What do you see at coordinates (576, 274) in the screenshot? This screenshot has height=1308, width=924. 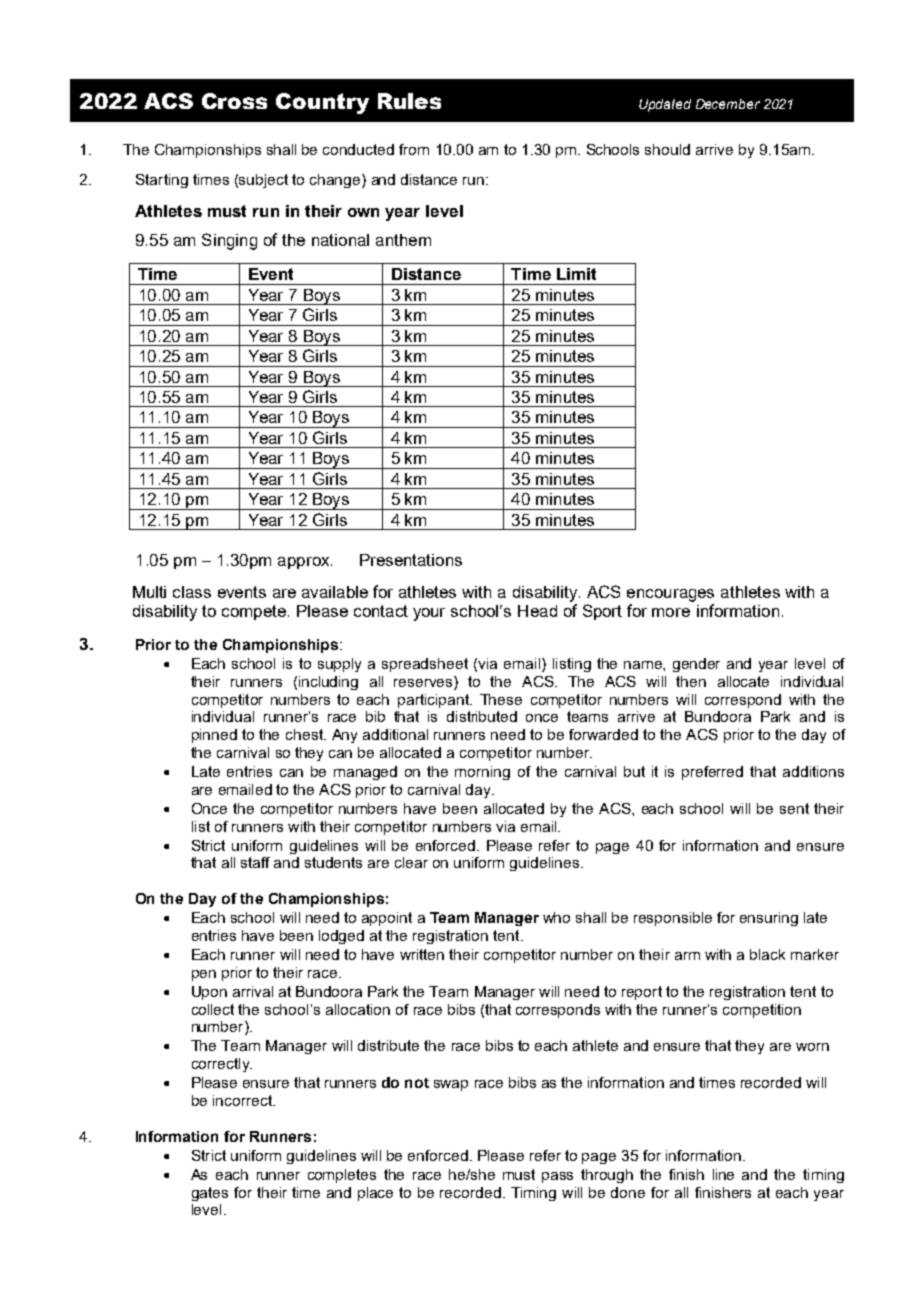 I see `Limit` at bounding box center [576, 274].
